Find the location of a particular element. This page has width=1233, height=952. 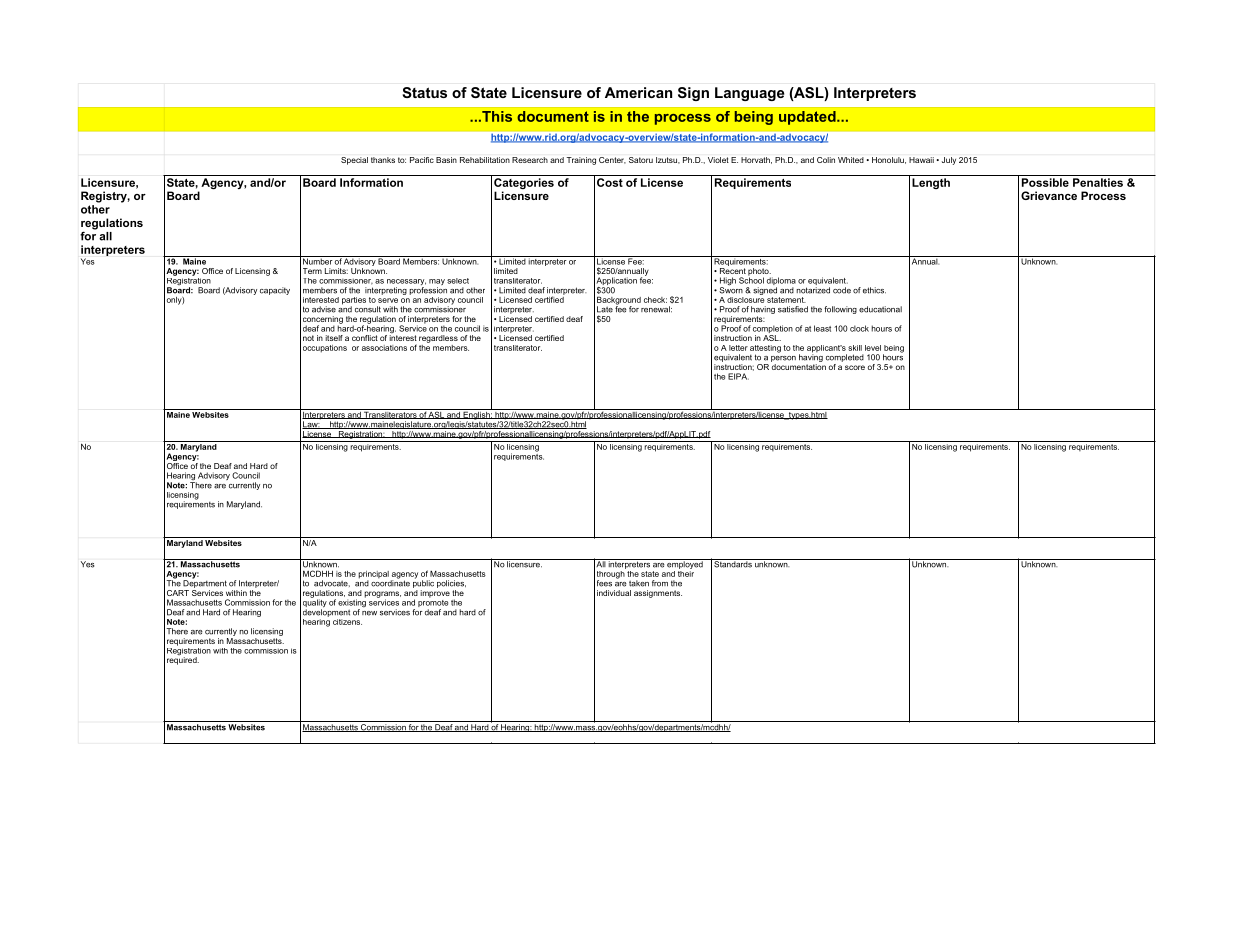

American is located at coordinates (638, 92).
